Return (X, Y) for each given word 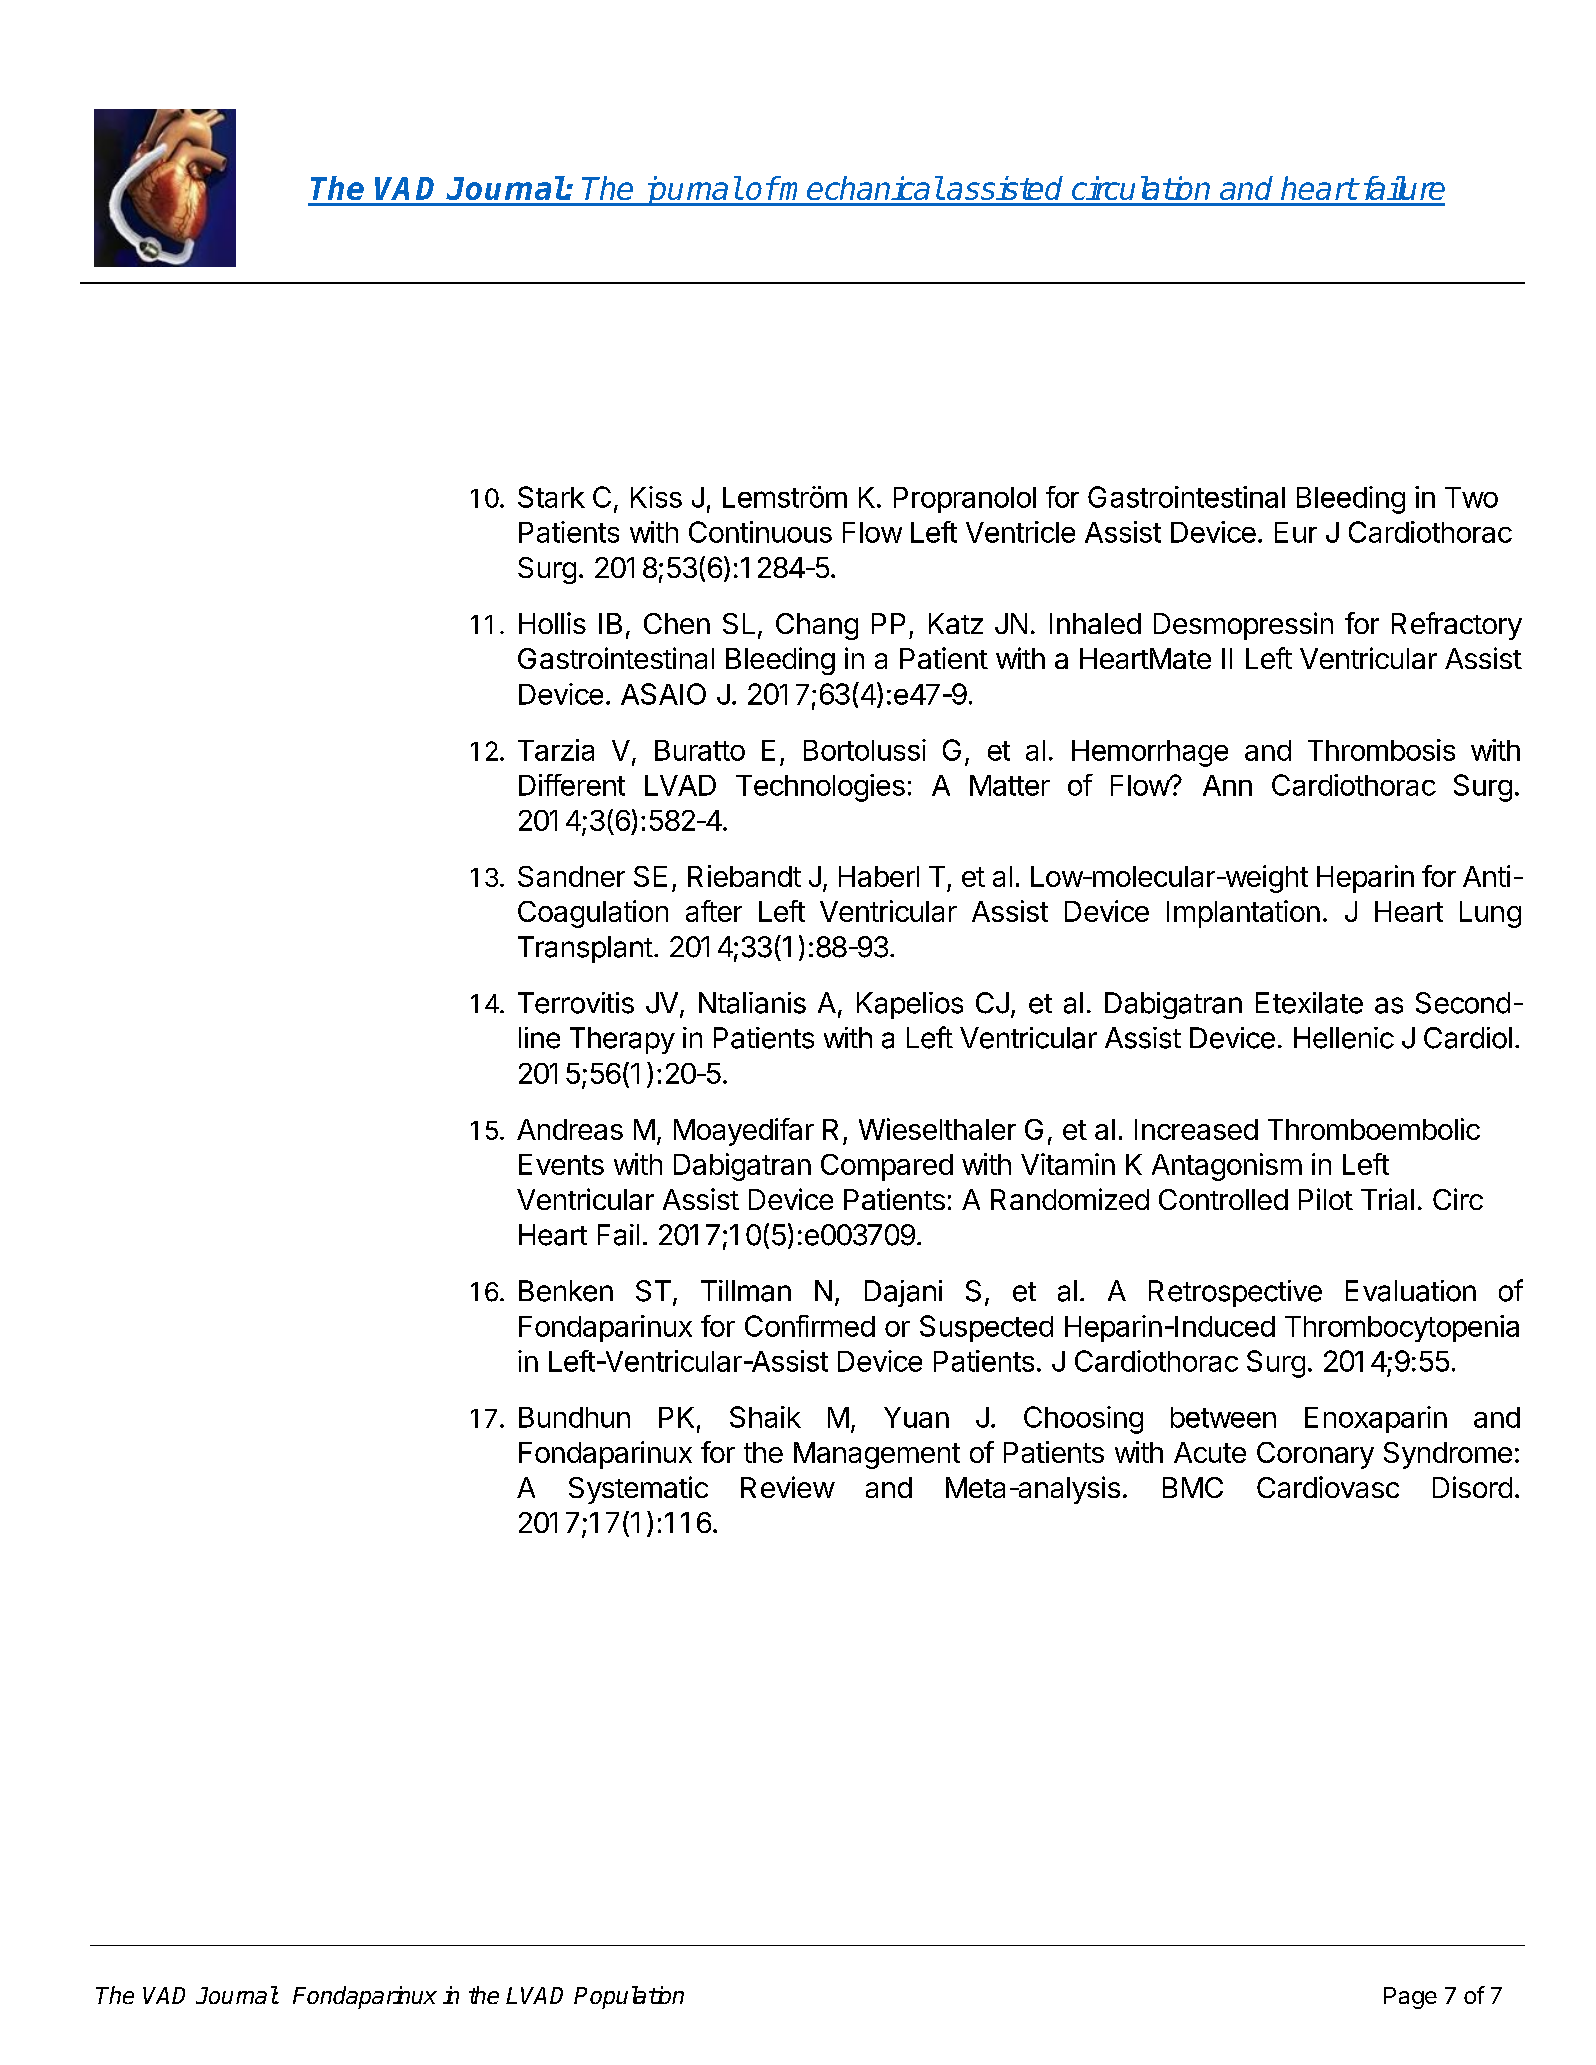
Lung (1490, 914)
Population (629, 1997)
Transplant (585, 949)
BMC (1193, 1487)
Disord (1472, 1487)
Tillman (746, 1291)
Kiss (656, 497)
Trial (1387, 1199)
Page (1410, 1998)
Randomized (1070, 1199)
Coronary (1315, 1455)
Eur (1296, 532)
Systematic (638, 1490)
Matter (1010, 785)
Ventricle (1020, 532)
